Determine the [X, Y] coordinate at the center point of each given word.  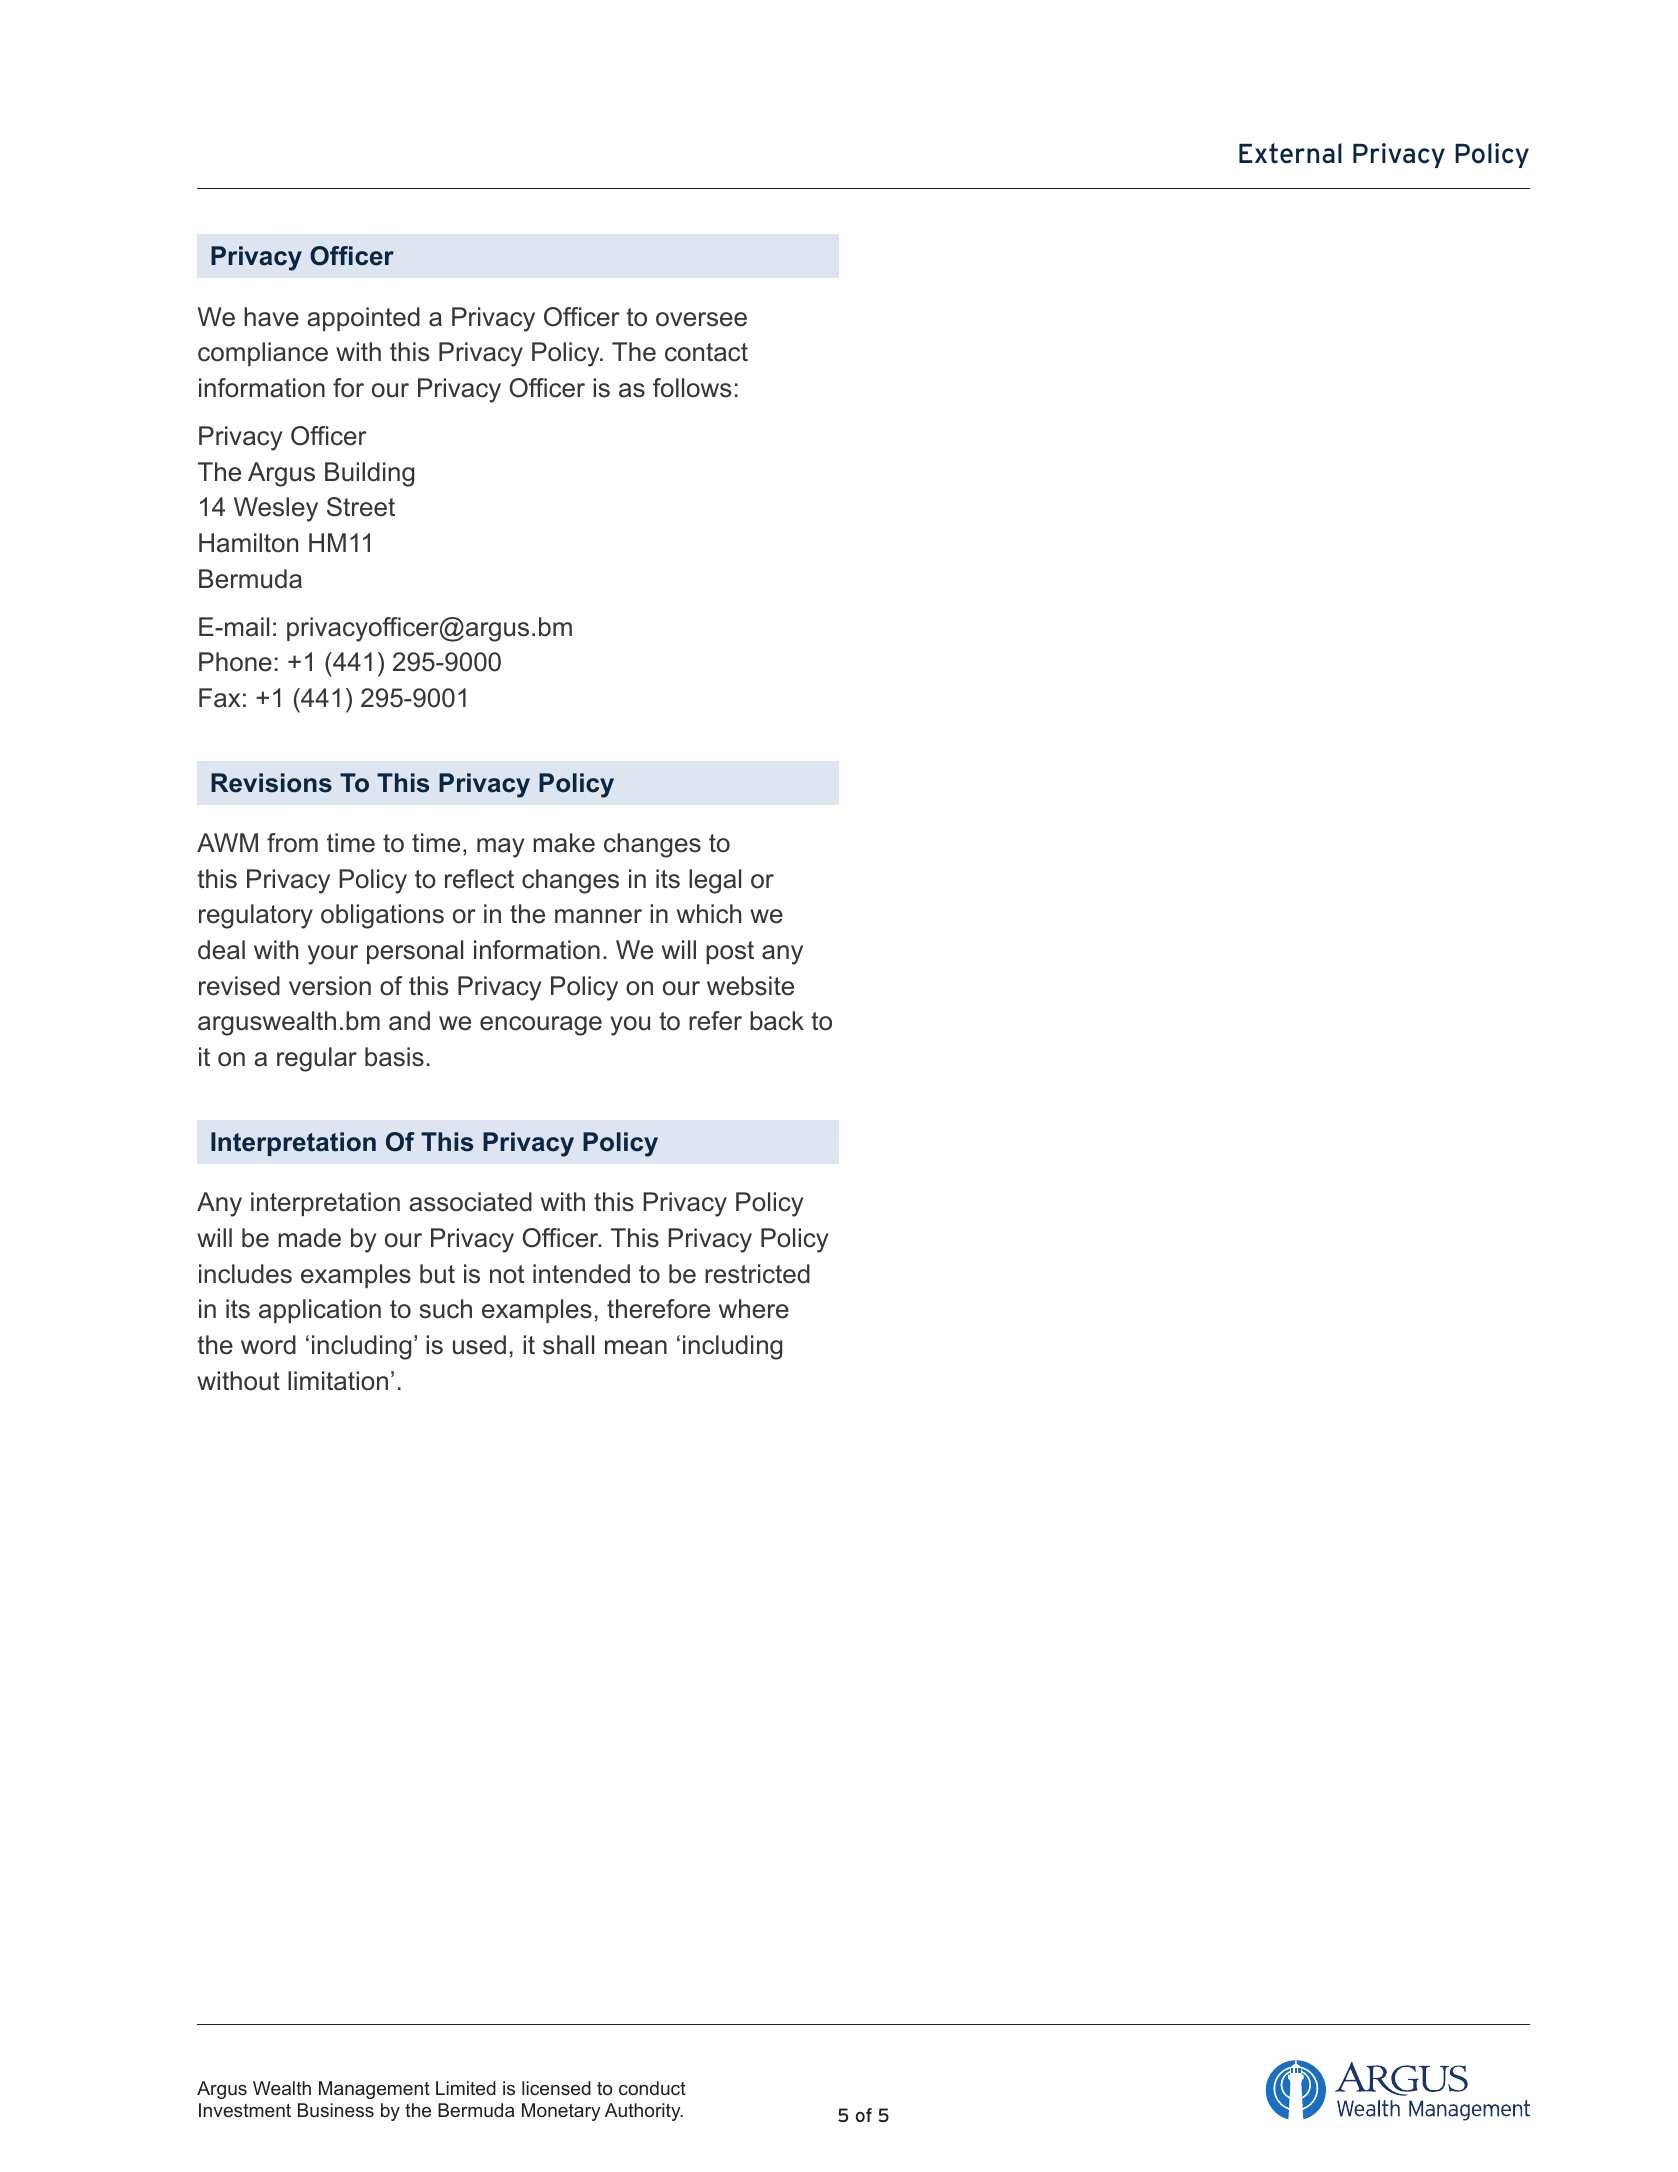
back [777, 1021]
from [292, 843]
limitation [338, 1381]
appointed [363, 319]
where [754, 1309]
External [1290, 153]
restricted [757, 1274]
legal [715, 881]
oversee [701, 319]
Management [374, 2090]
